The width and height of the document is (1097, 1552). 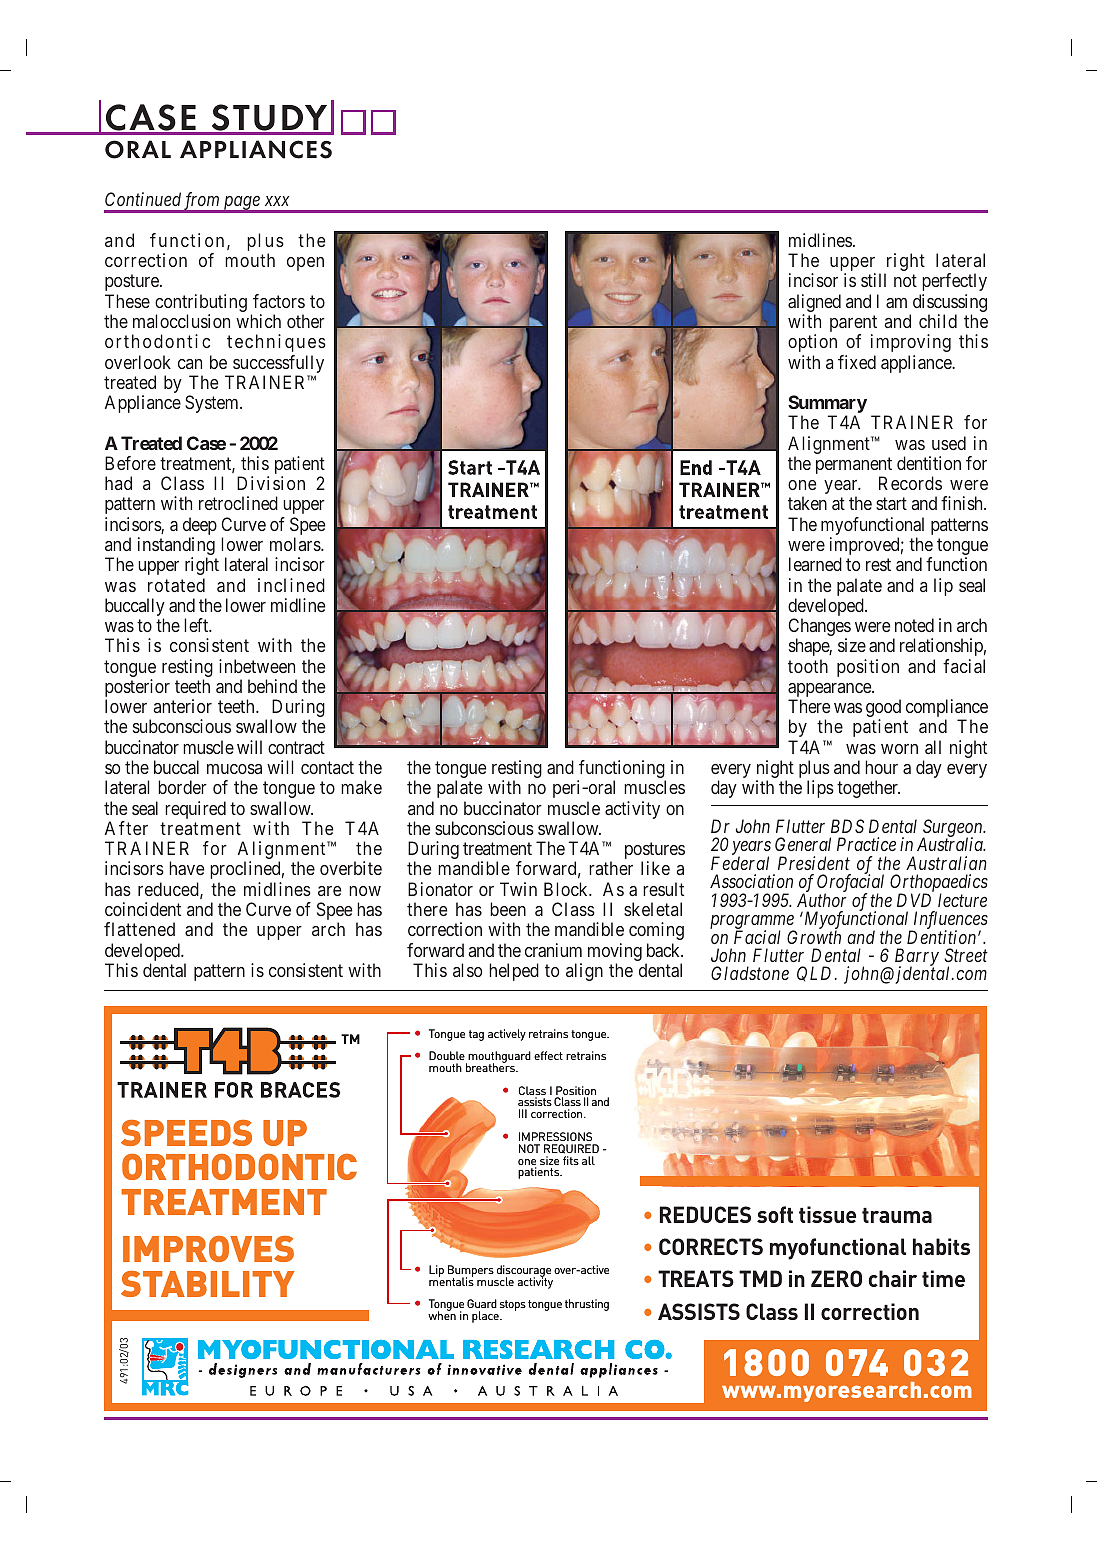 What do you see at coordinates (553, 950) in the document?
I see `cranium` at bounding box center [553, 950].
